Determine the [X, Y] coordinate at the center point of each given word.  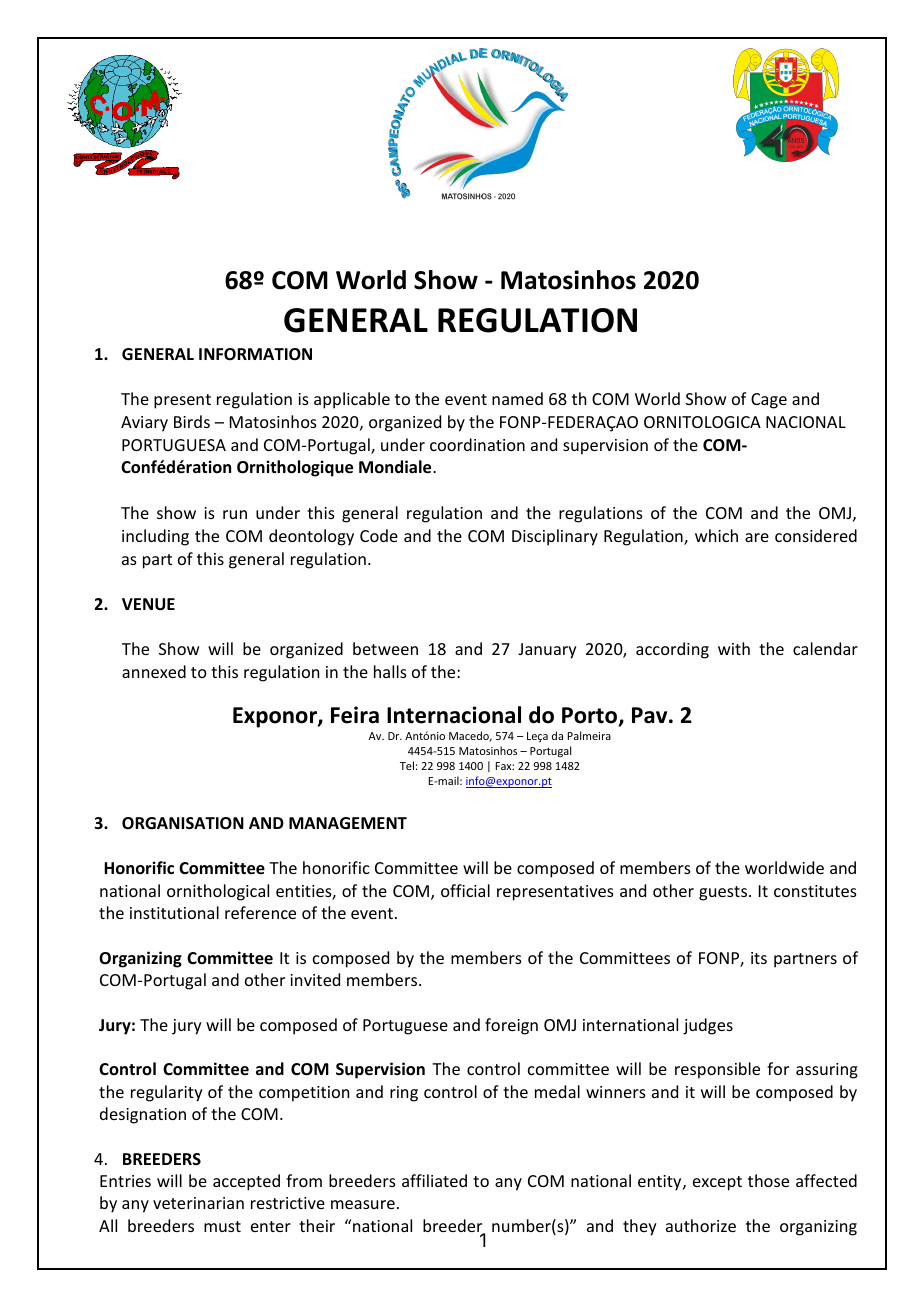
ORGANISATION [183, 823]
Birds [192, 421]
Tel [407, 765]
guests [724, 893]
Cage [769, 401]
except [717, 1183]
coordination [477, 444]
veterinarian [198, 1203]
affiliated [434, 1180]
